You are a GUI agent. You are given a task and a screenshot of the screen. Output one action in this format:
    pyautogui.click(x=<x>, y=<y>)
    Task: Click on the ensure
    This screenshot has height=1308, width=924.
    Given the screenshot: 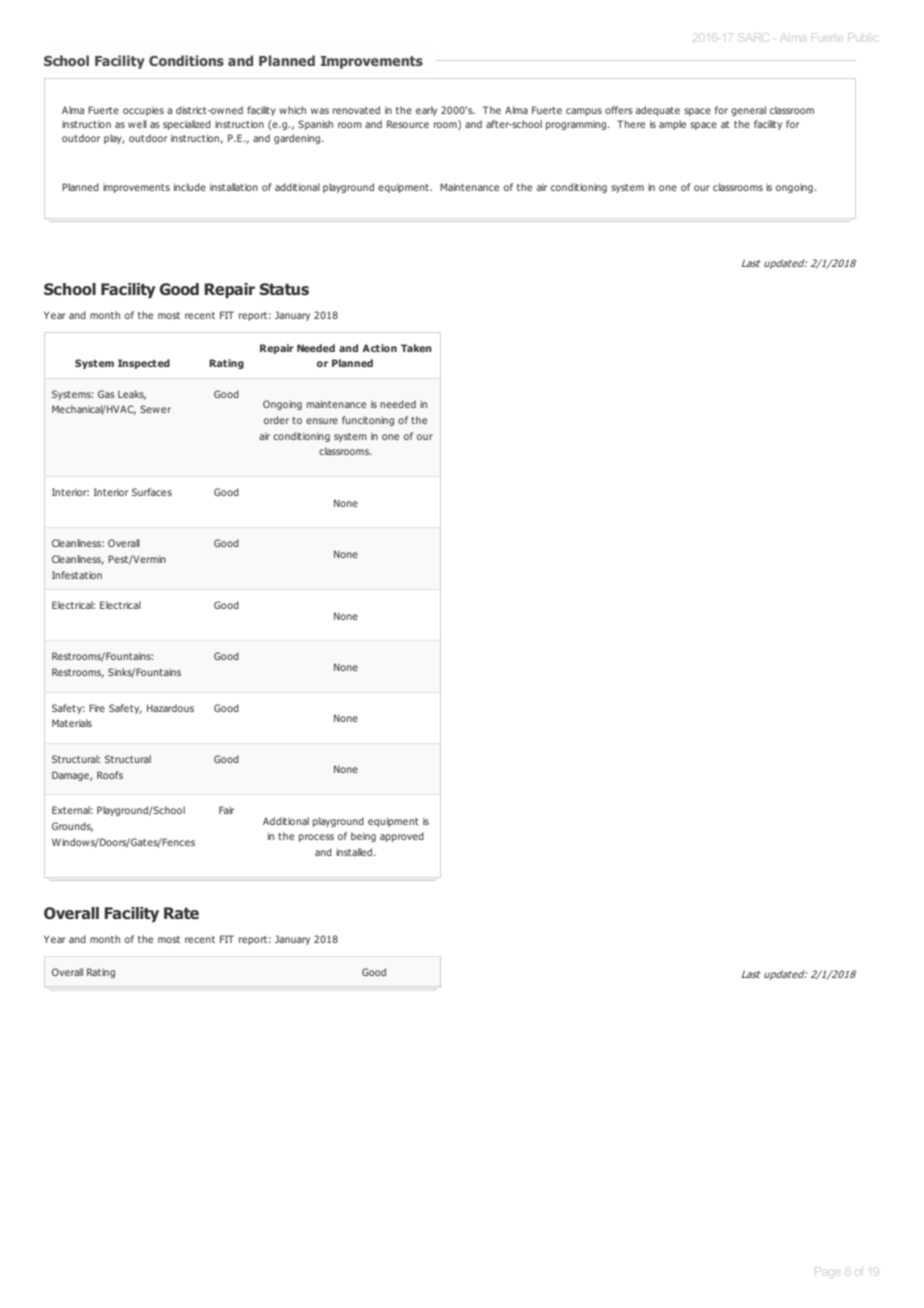 What is the action you would take?
    pyautogui.click(x=322, y=421)
